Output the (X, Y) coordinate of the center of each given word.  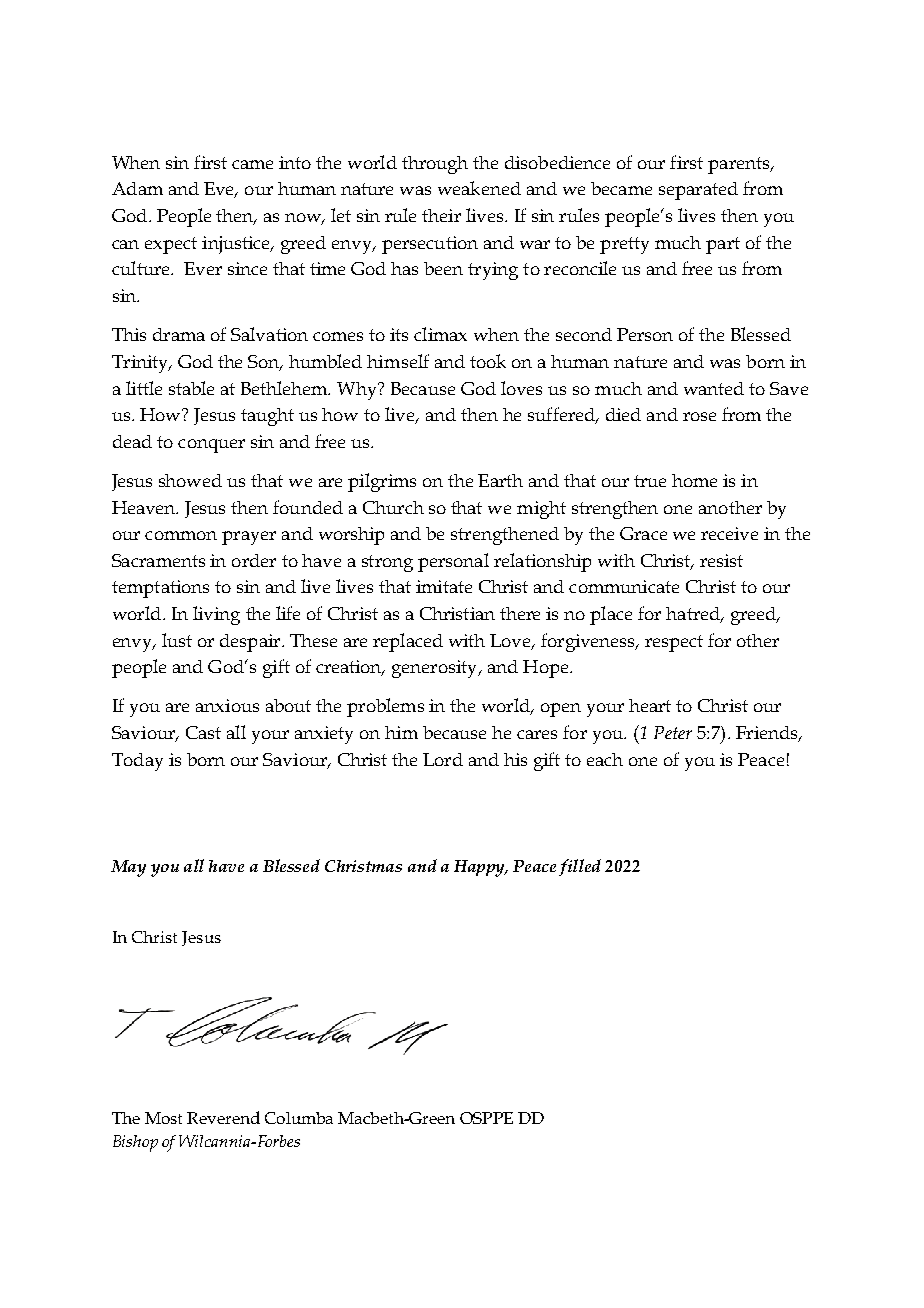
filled (580, 867)
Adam (137, 188)
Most (163, 1118)
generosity (436, 669)
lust (177, 640)
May (128, 868)
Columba (299, 1118)
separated (698, 191)
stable (191, 388)
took (488, 361)
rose (699, 416)
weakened (479, 188)
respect (674, 643)
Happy (481, 868)
